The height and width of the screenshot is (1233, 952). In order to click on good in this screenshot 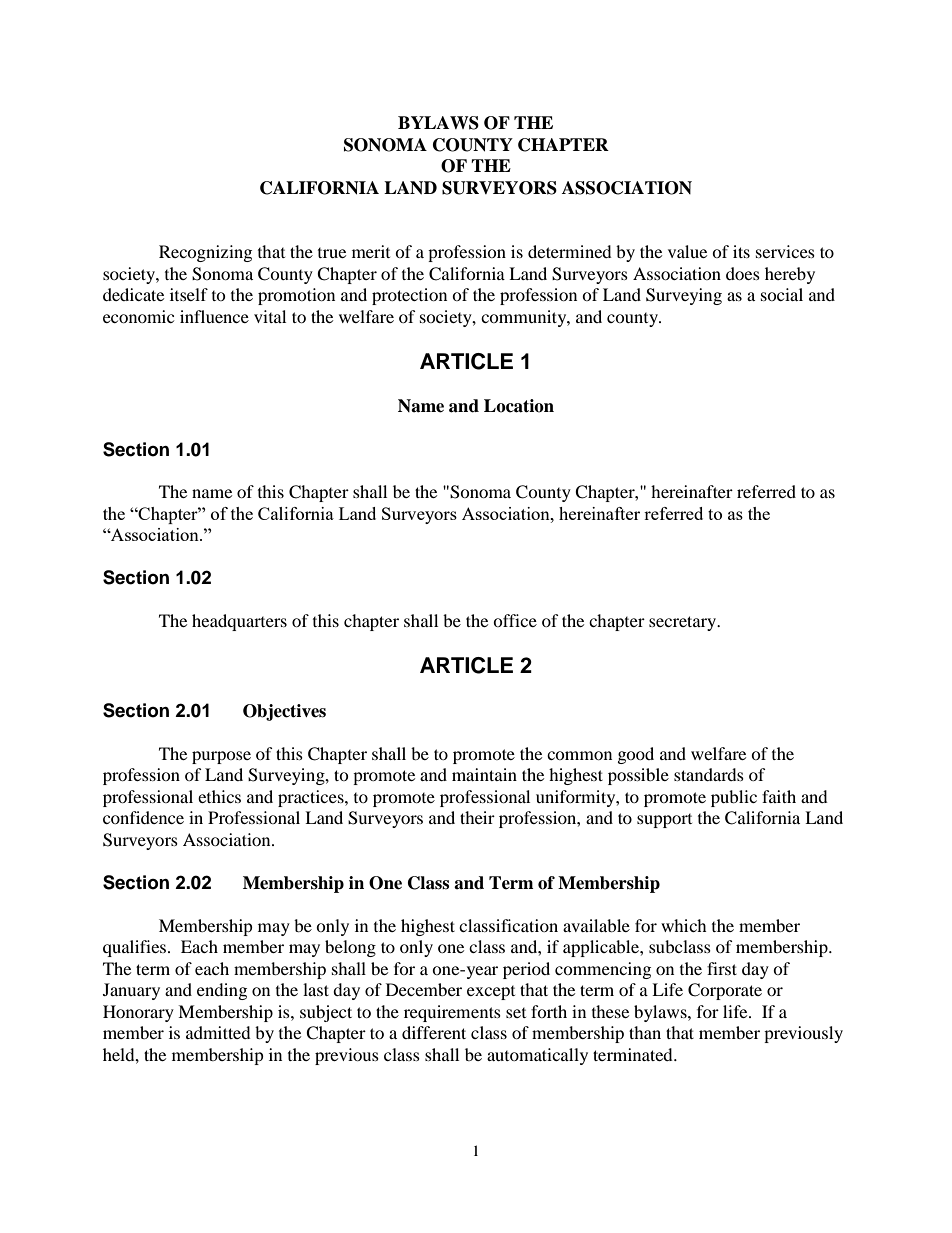, I will do `click(636, 755)`.
